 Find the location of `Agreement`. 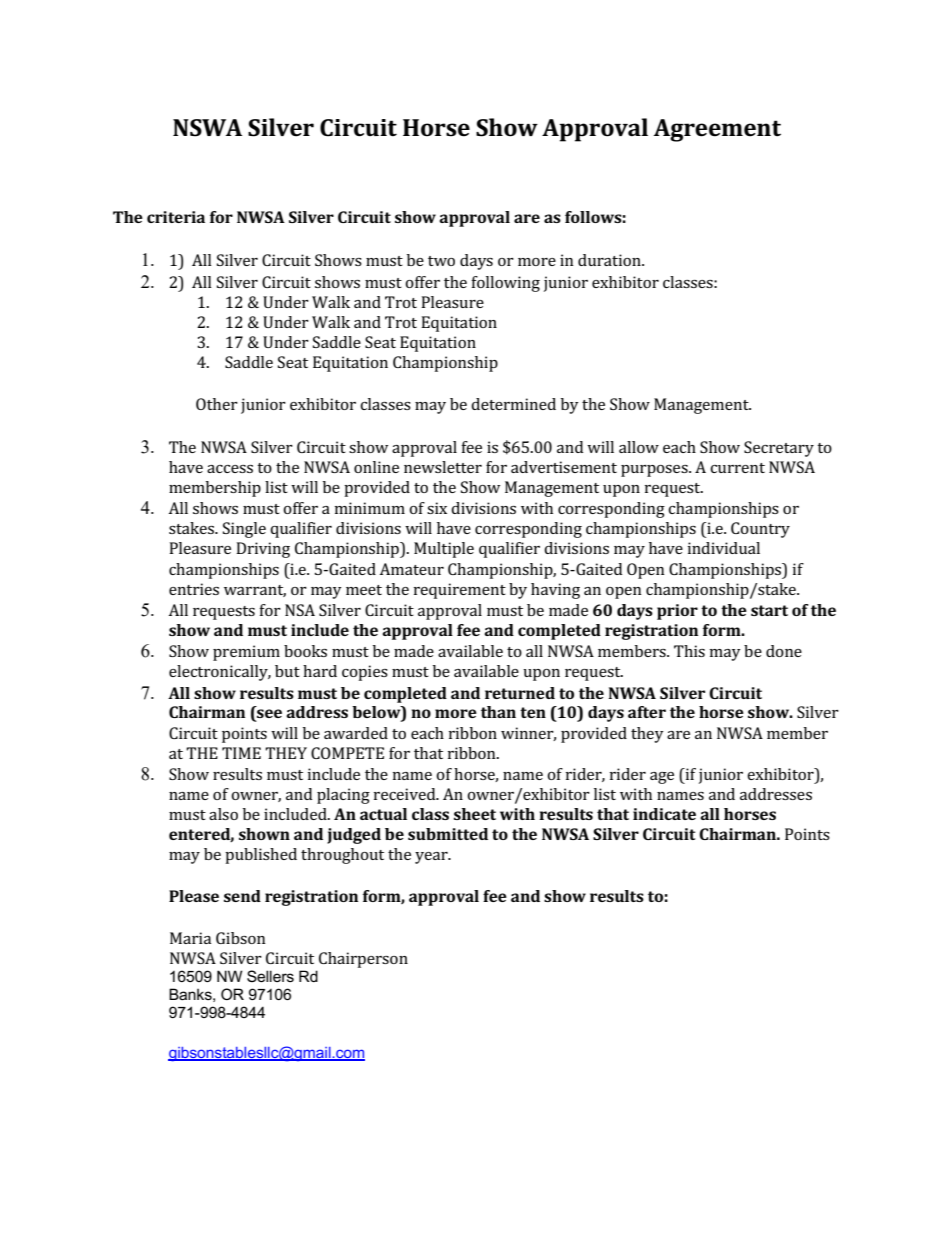

Agreement is located at coordinates (717, 130).
